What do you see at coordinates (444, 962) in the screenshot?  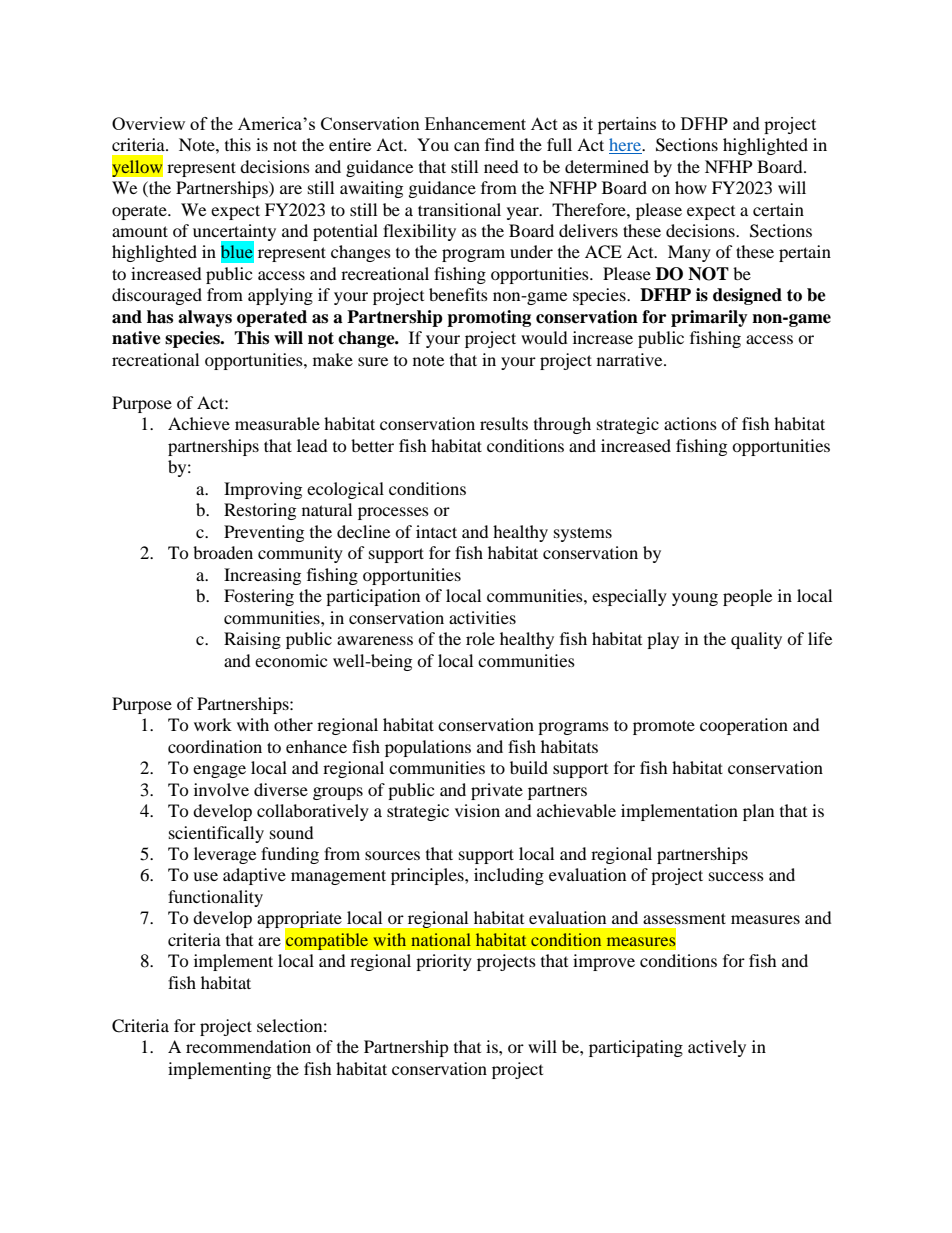 I see `priority` at bounding box center [444, 962].
